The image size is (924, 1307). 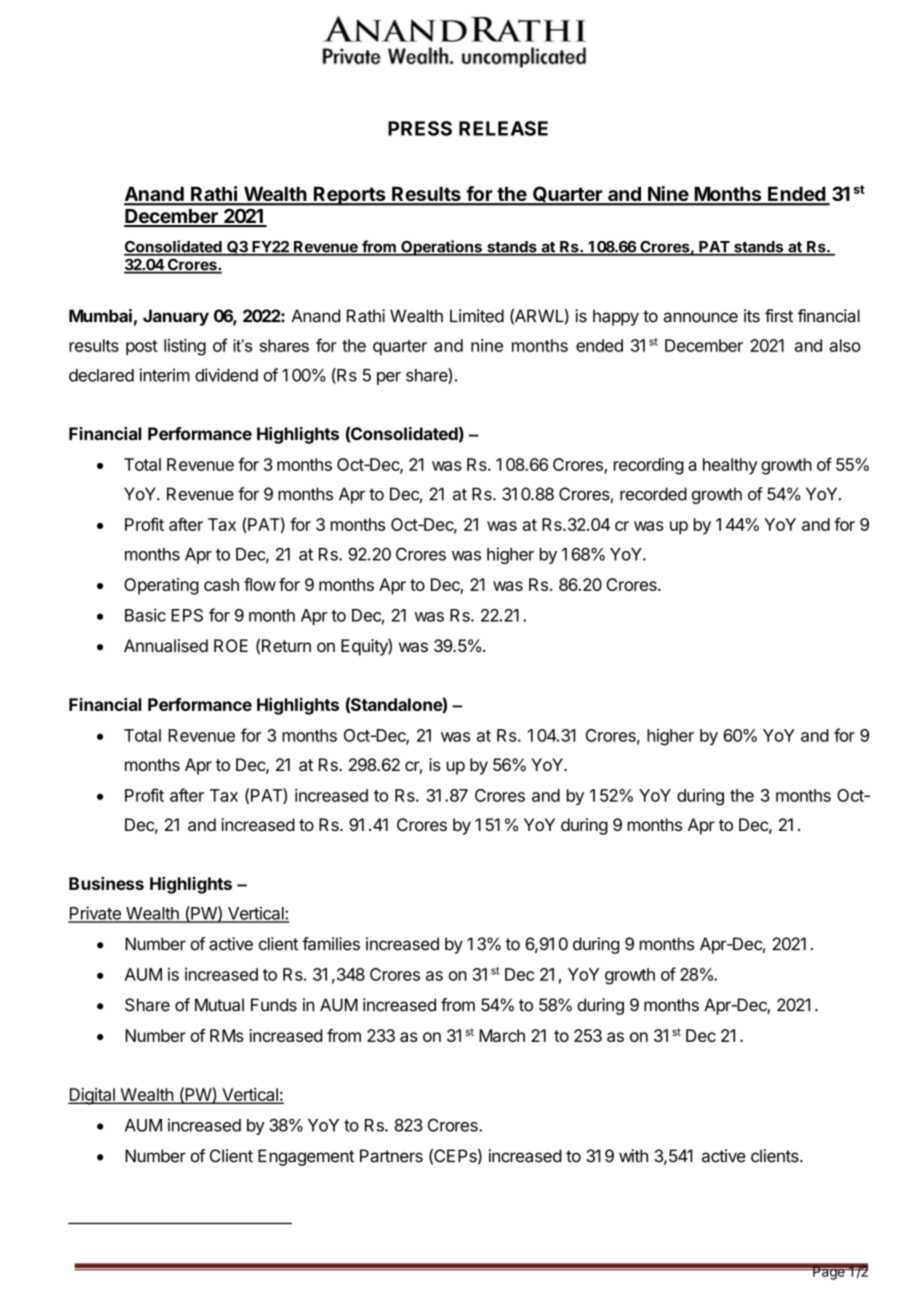 I want to click on March, so click(x=502, y=1035).
